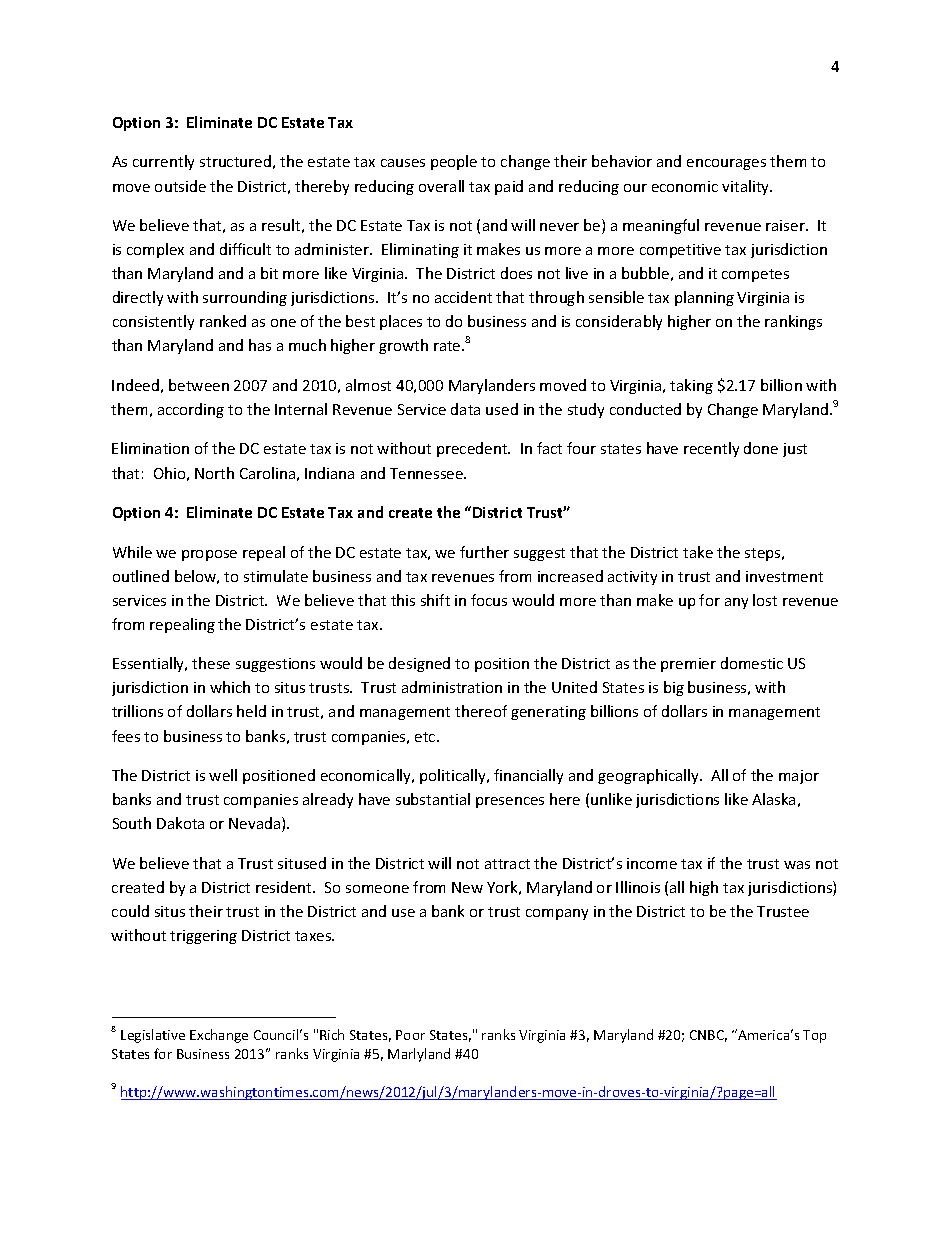  I want to click on held, so click(251, 711).
